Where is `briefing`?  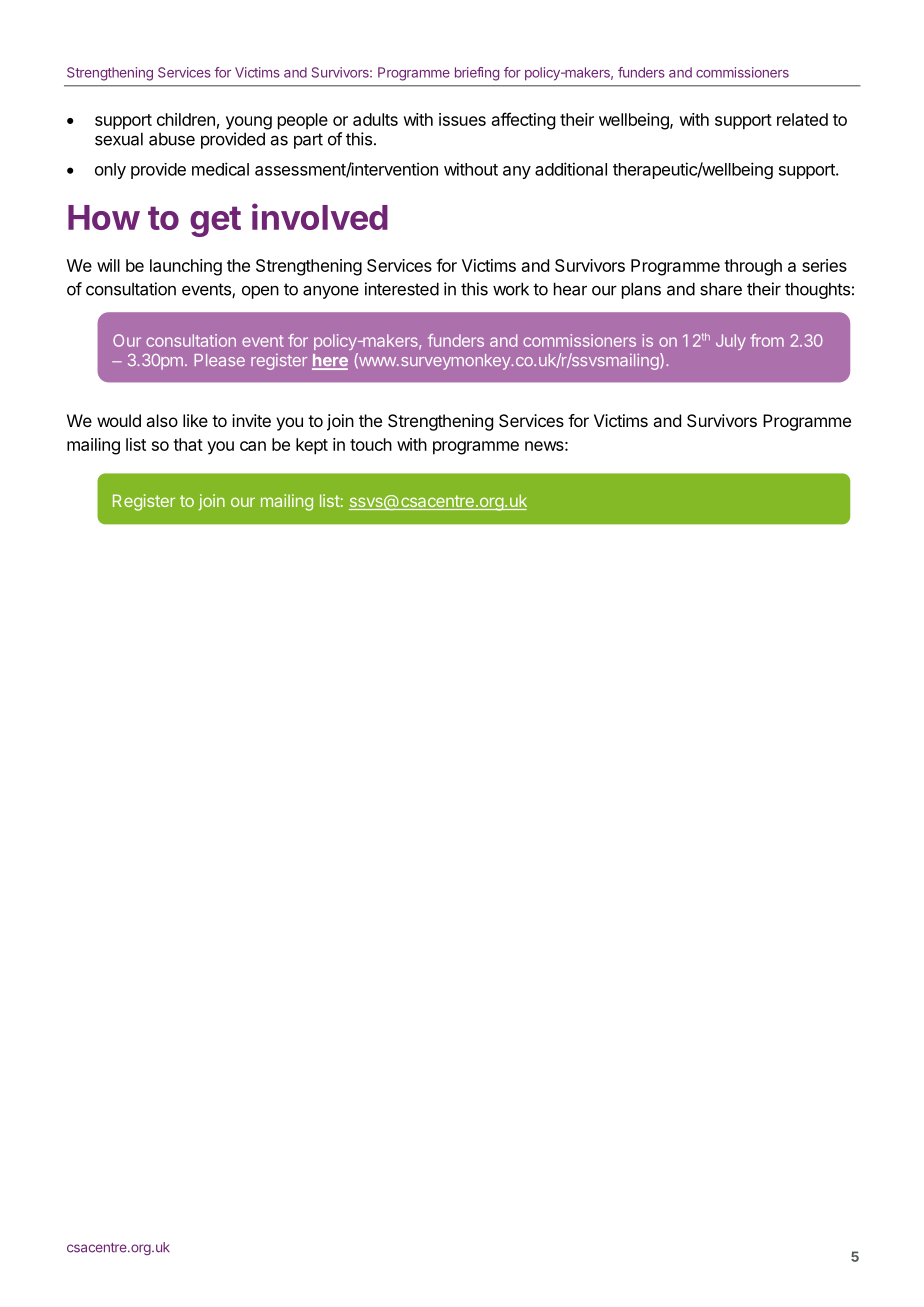
briefing is located at coordinates (477, 74).
